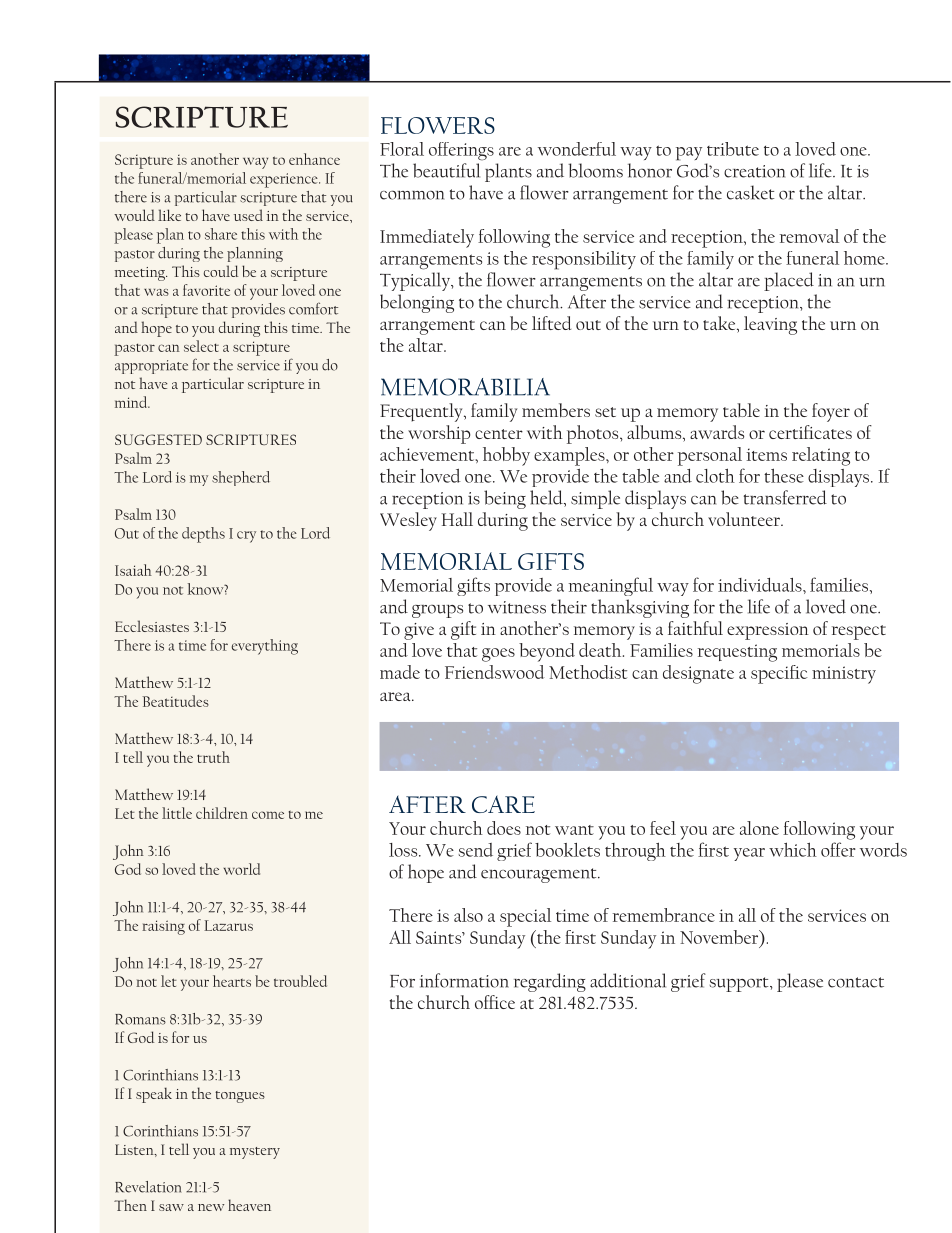 The height and width of the document is (1233, 952). What do you see at coordinates (504, 828) in the document?
I see `does` at bounding box center [504, 828].
